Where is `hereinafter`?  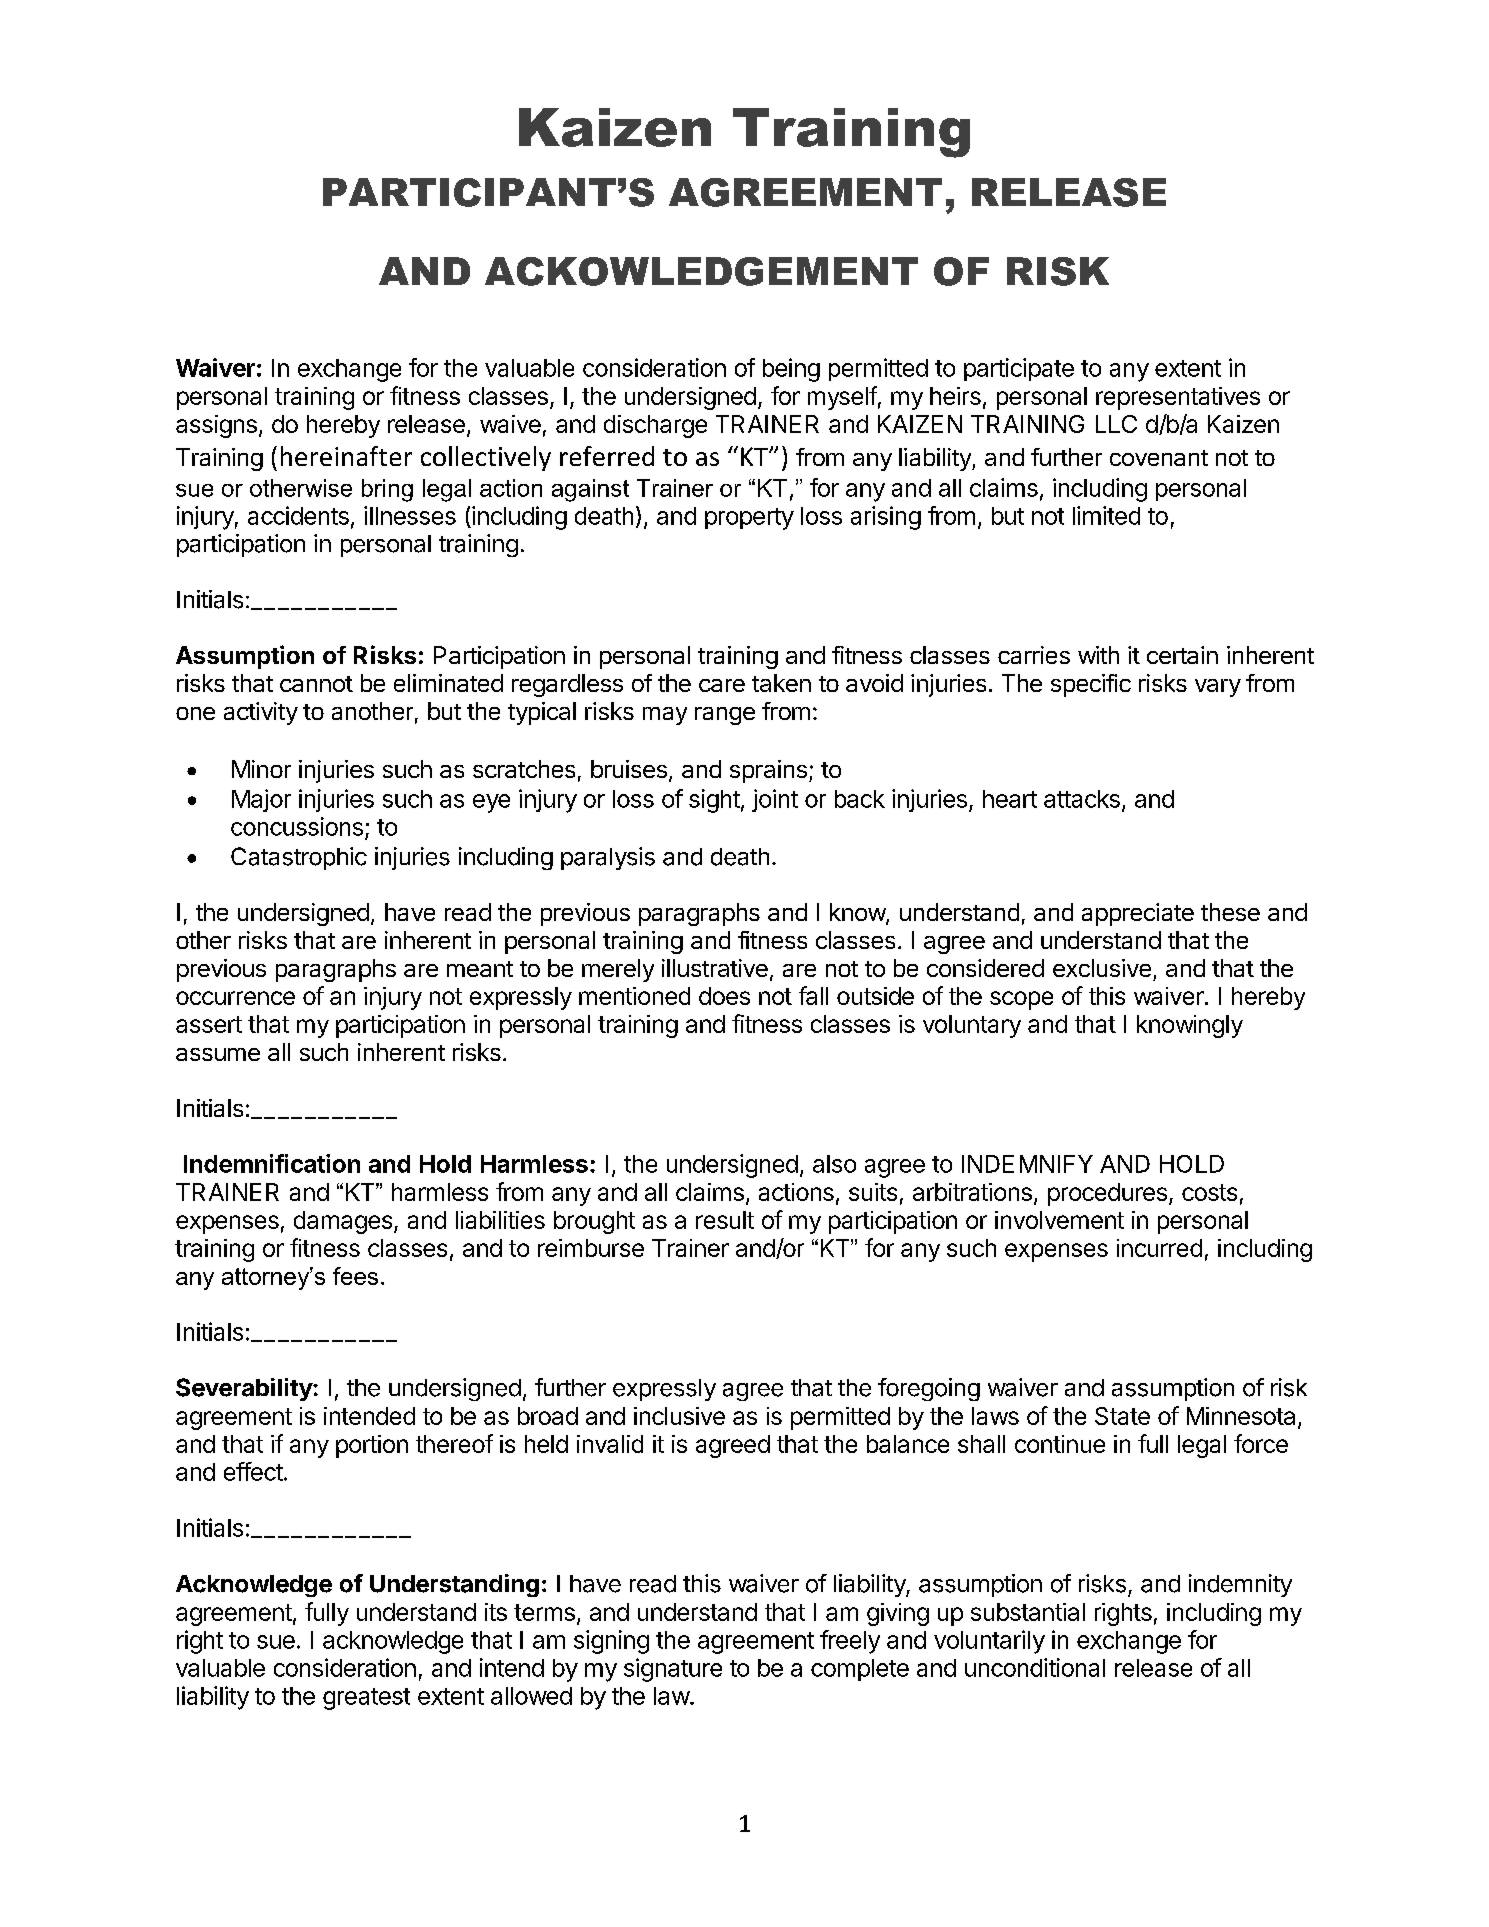
hereinafter is located at coordinates (346, 456).
